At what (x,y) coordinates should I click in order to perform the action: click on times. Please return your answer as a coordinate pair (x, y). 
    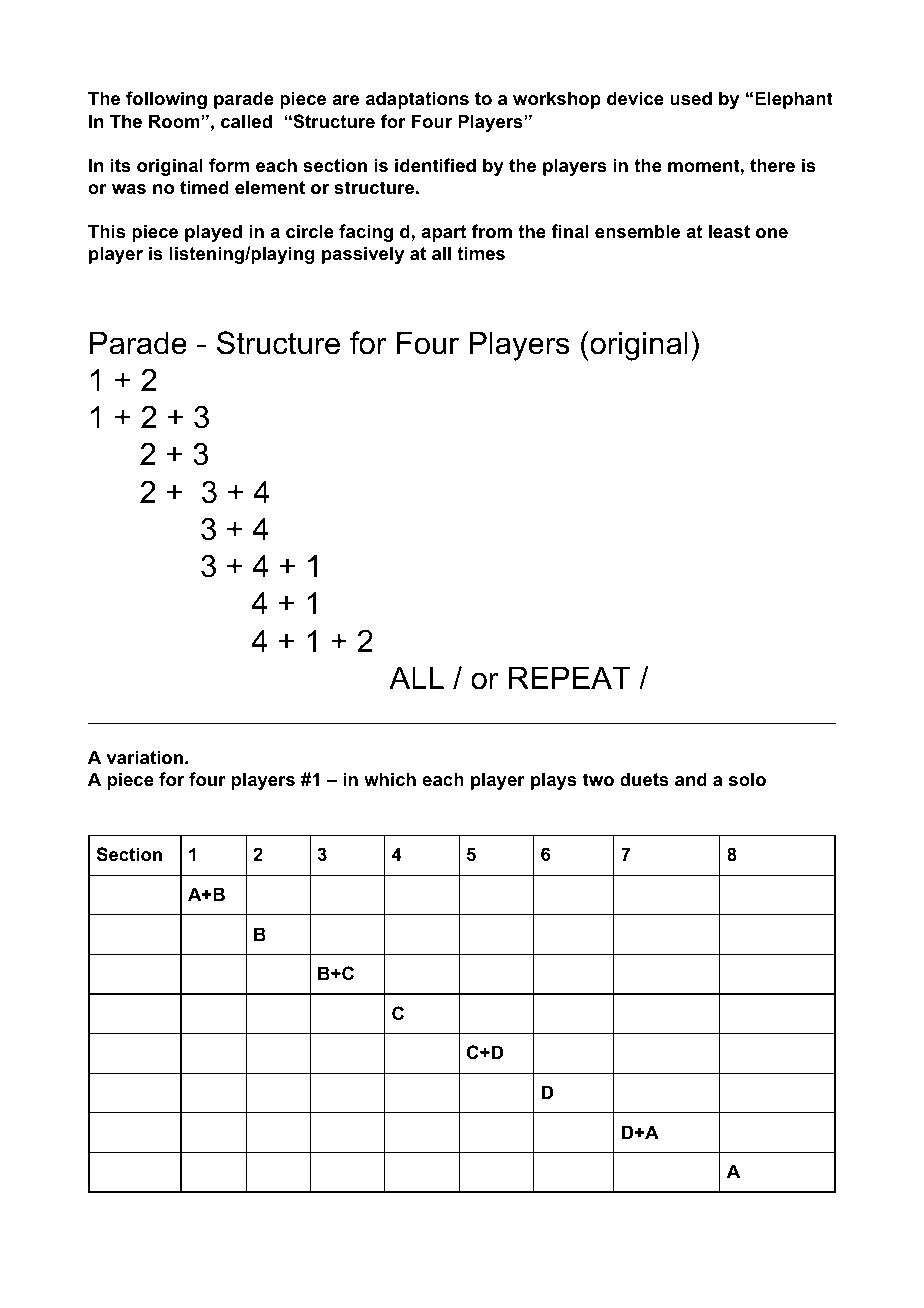
    Looking at the image, I should click on (481, 253).
